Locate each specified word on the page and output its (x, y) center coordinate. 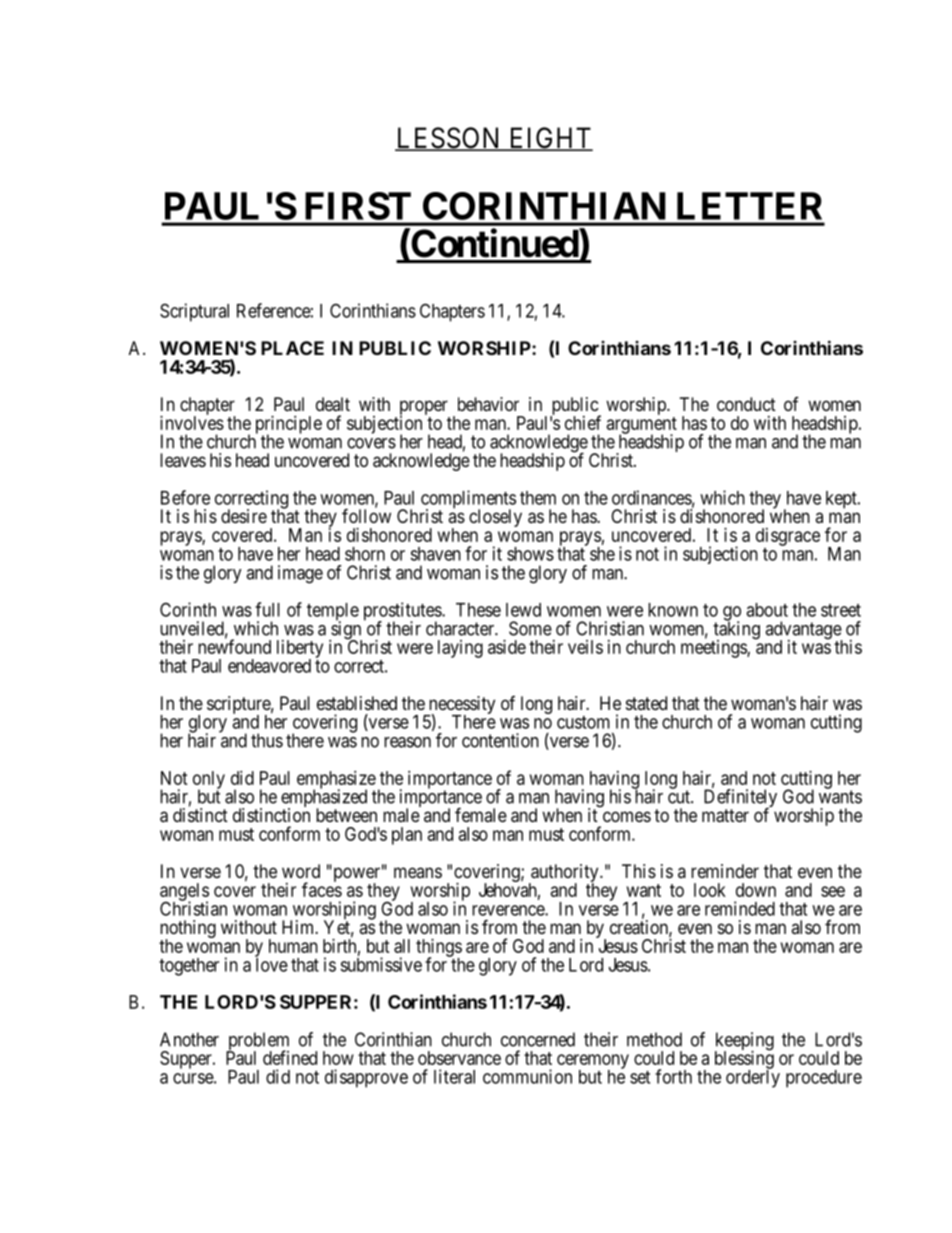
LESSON (449, 139)
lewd (523, 610)
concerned (538, 1039)
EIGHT (550, 139)
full (267, 609)
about (767, 610)
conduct (746, 404)
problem (257, 1042)
